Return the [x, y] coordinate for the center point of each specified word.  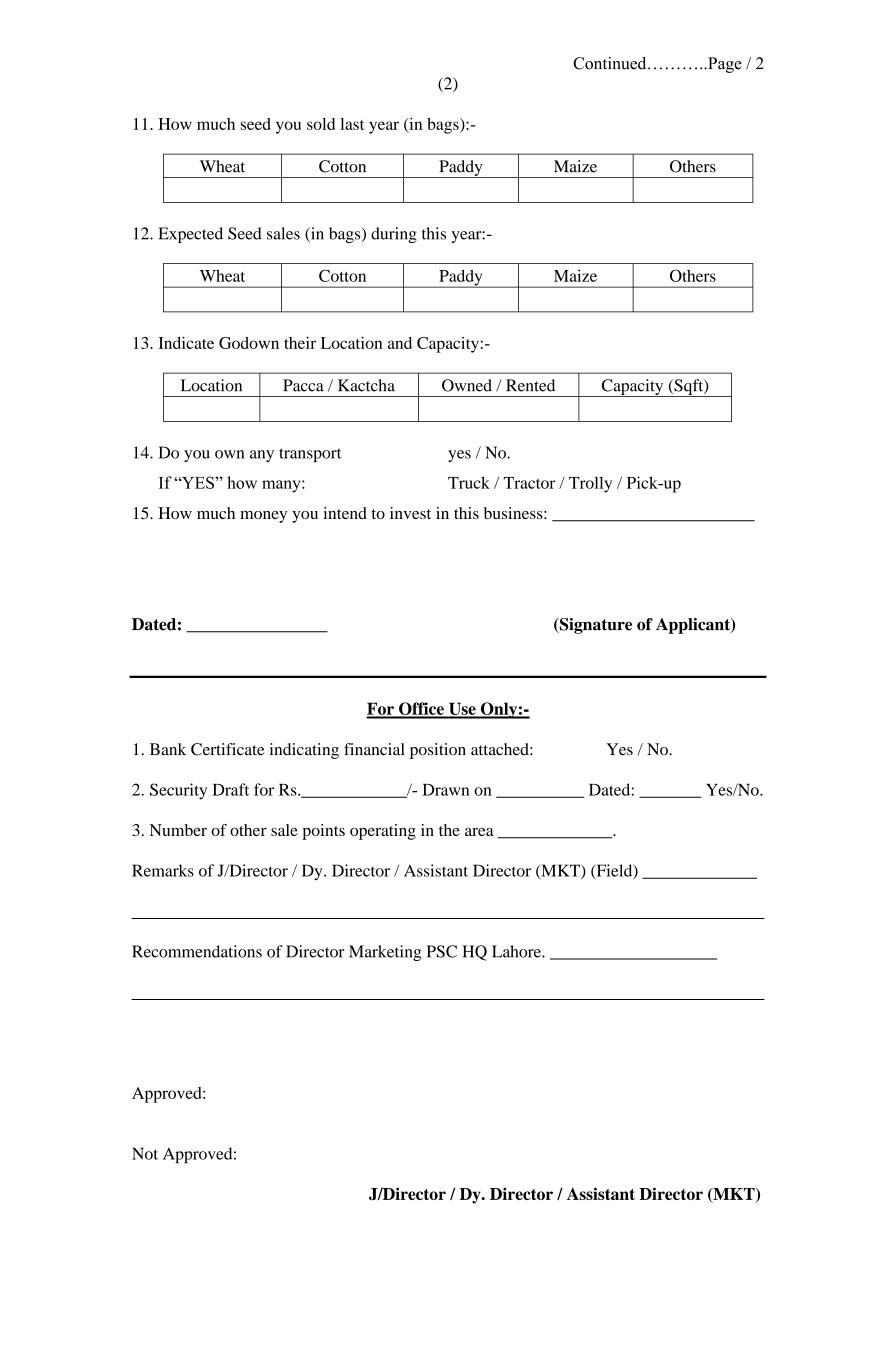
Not [145, 1153]
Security [178, 791]
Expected [190, 235]
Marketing [385, 953]
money [263, 517]
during [394, 235]
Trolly [590, 484]
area [479, 832]
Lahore [517, 951]
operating [383, 832]
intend [345, 513]
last [352, 124]
